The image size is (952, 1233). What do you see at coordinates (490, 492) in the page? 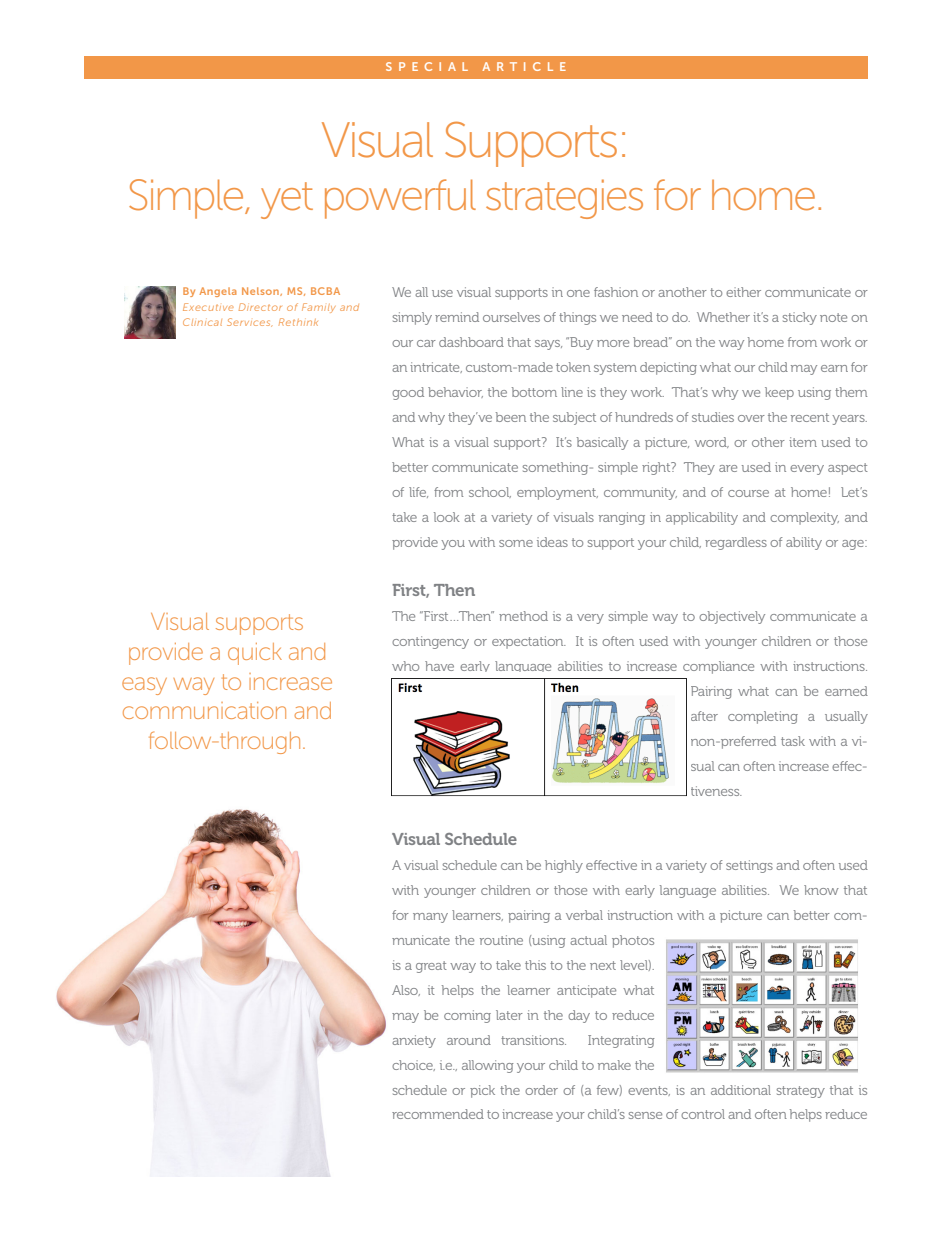
I see `school` at bounding box center [490, 492].
